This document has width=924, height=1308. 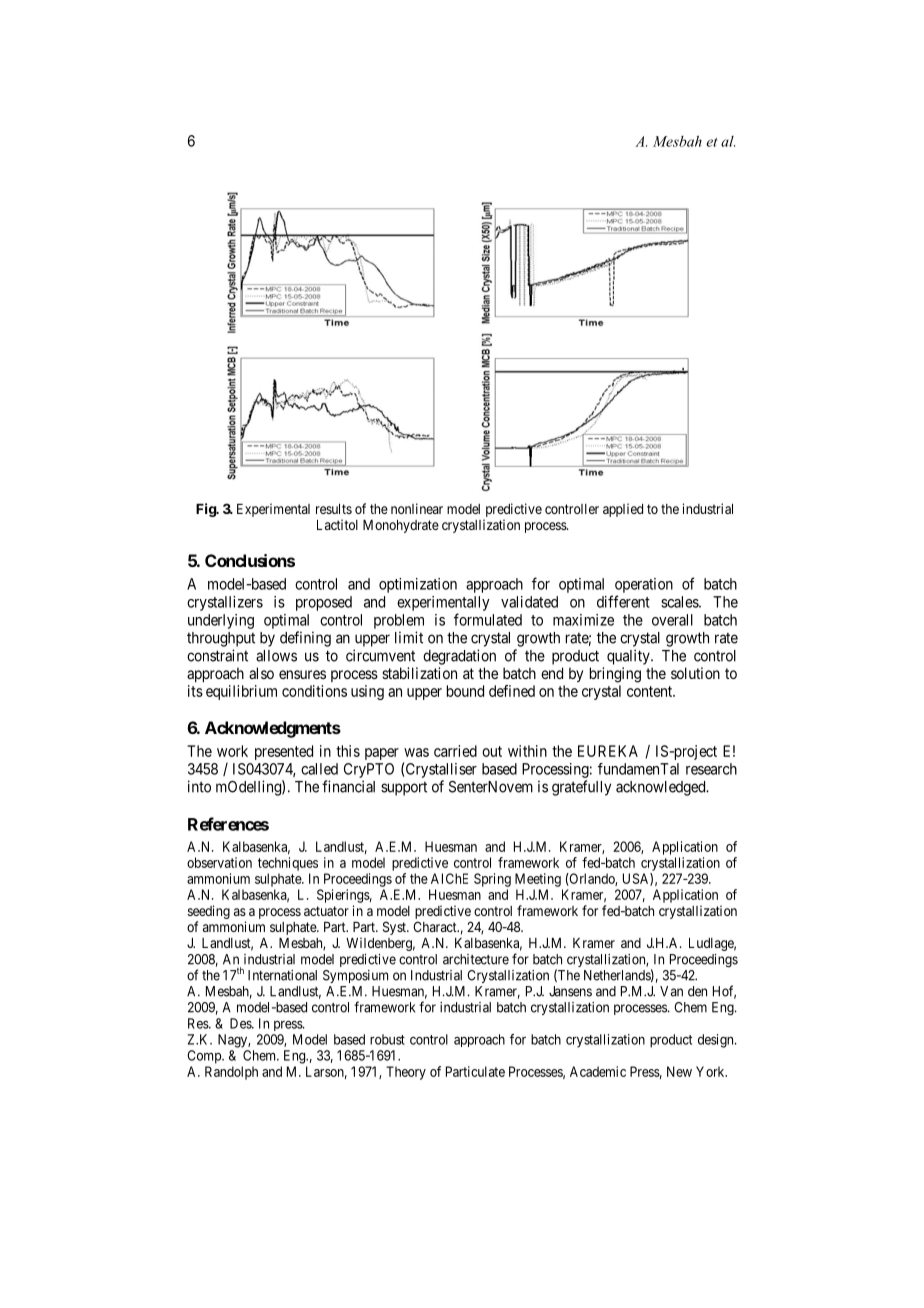 What do you see at coordinates (623, 510) in the document?
I see `applied` at bounding box center [623, 510].
